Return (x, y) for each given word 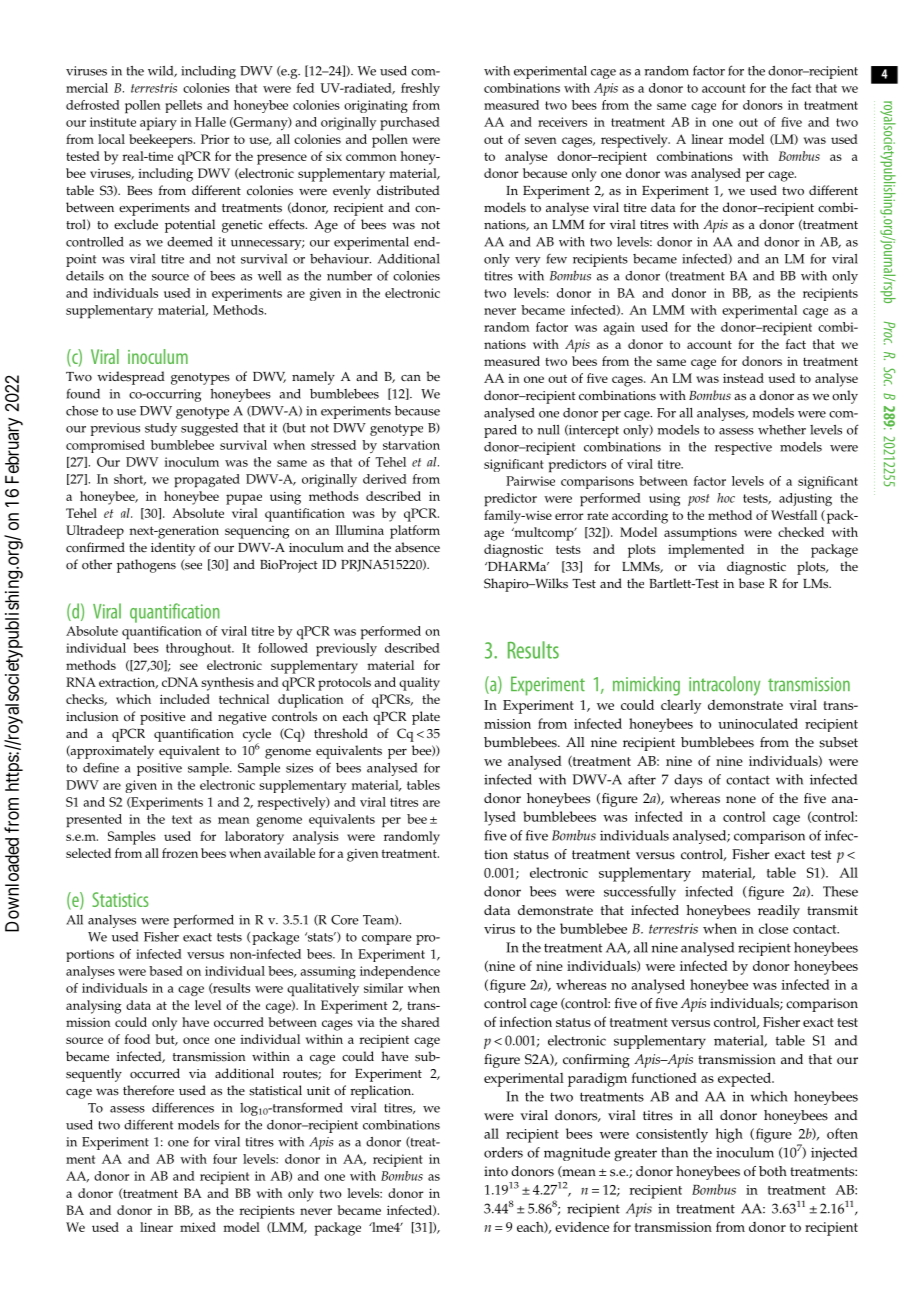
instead (743, 378)
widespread (131, 378)
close (773, 928)
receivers (562, 122)
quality (419, 684)
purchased (410, 124)
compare (387, 940)
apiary (158, 124)
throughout (200, 649)
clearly (681, 707)
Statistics (120, 899)
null (548, 430)
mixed (198, 1227)
